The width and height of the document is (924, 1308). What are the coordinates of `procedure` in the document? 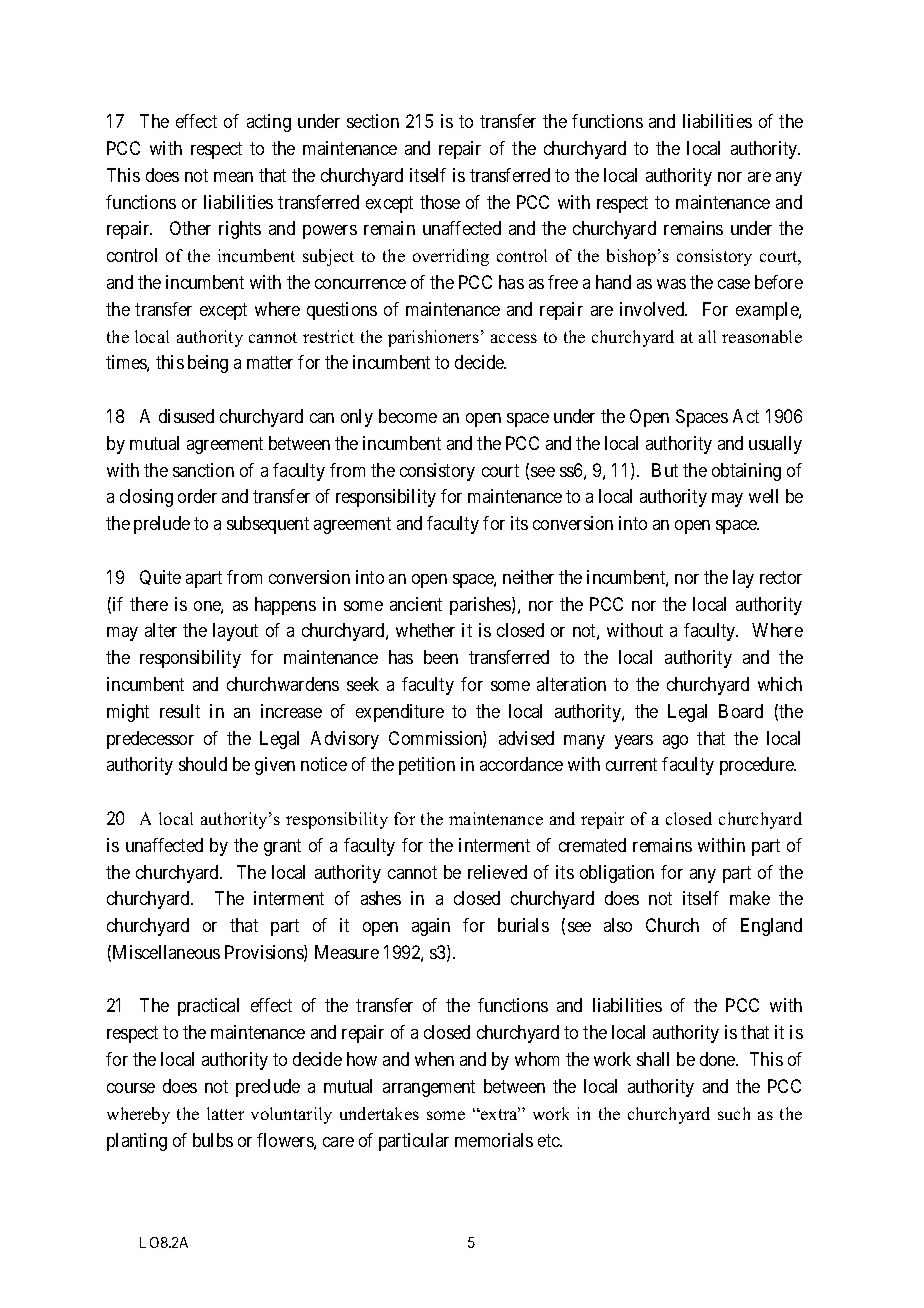 It's located at (758, 766).
